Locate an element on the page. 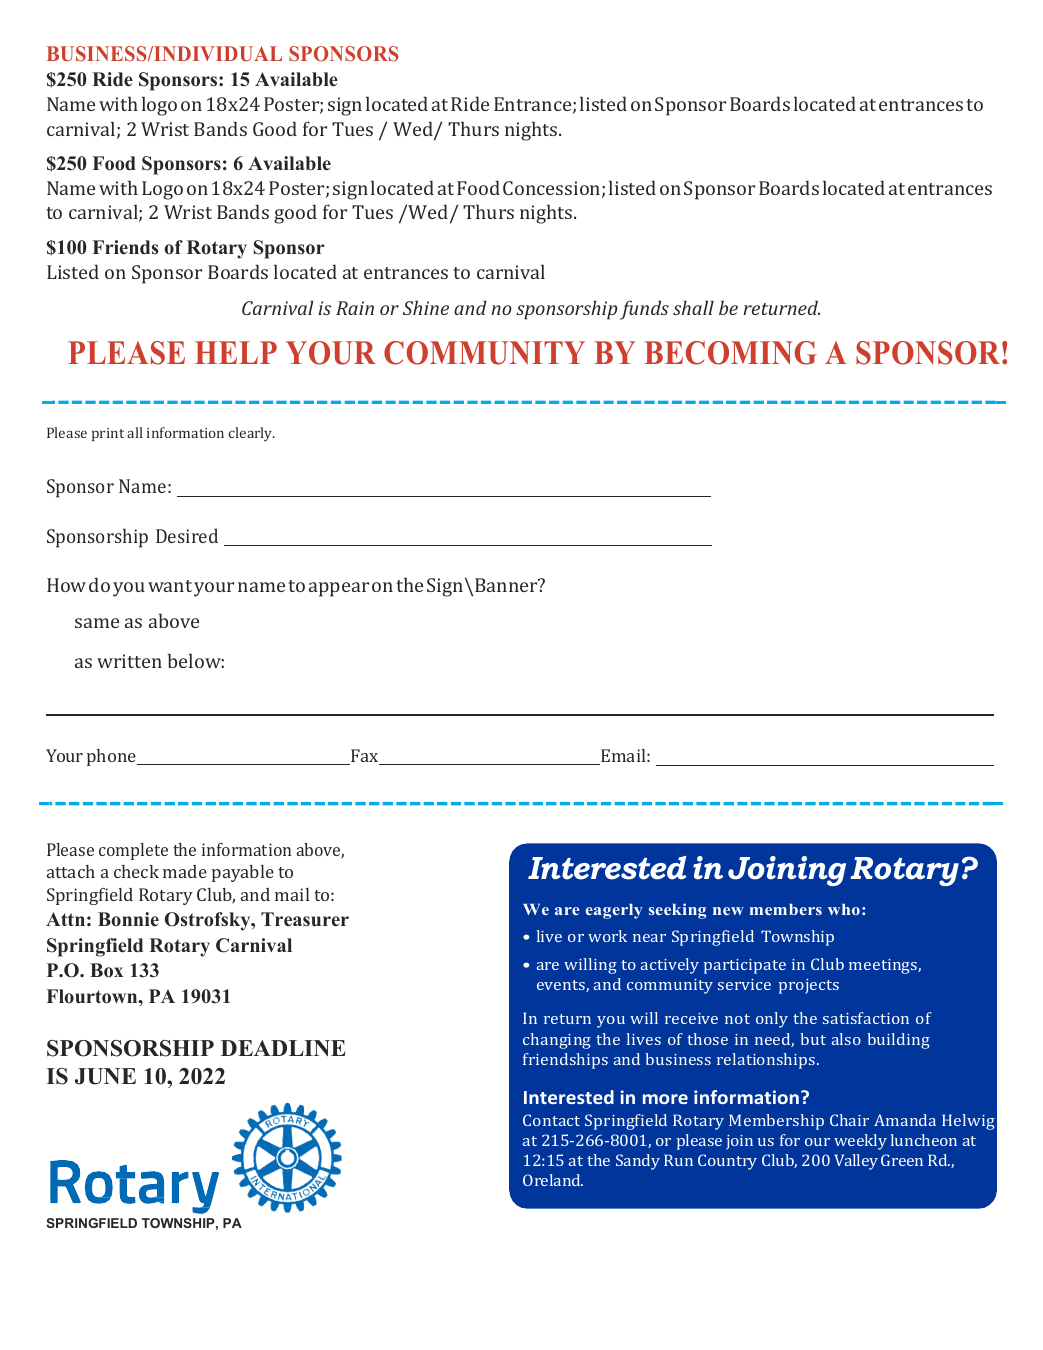 This page has height=1350, width=1043. Shine is located at coordinates (426, 307).
